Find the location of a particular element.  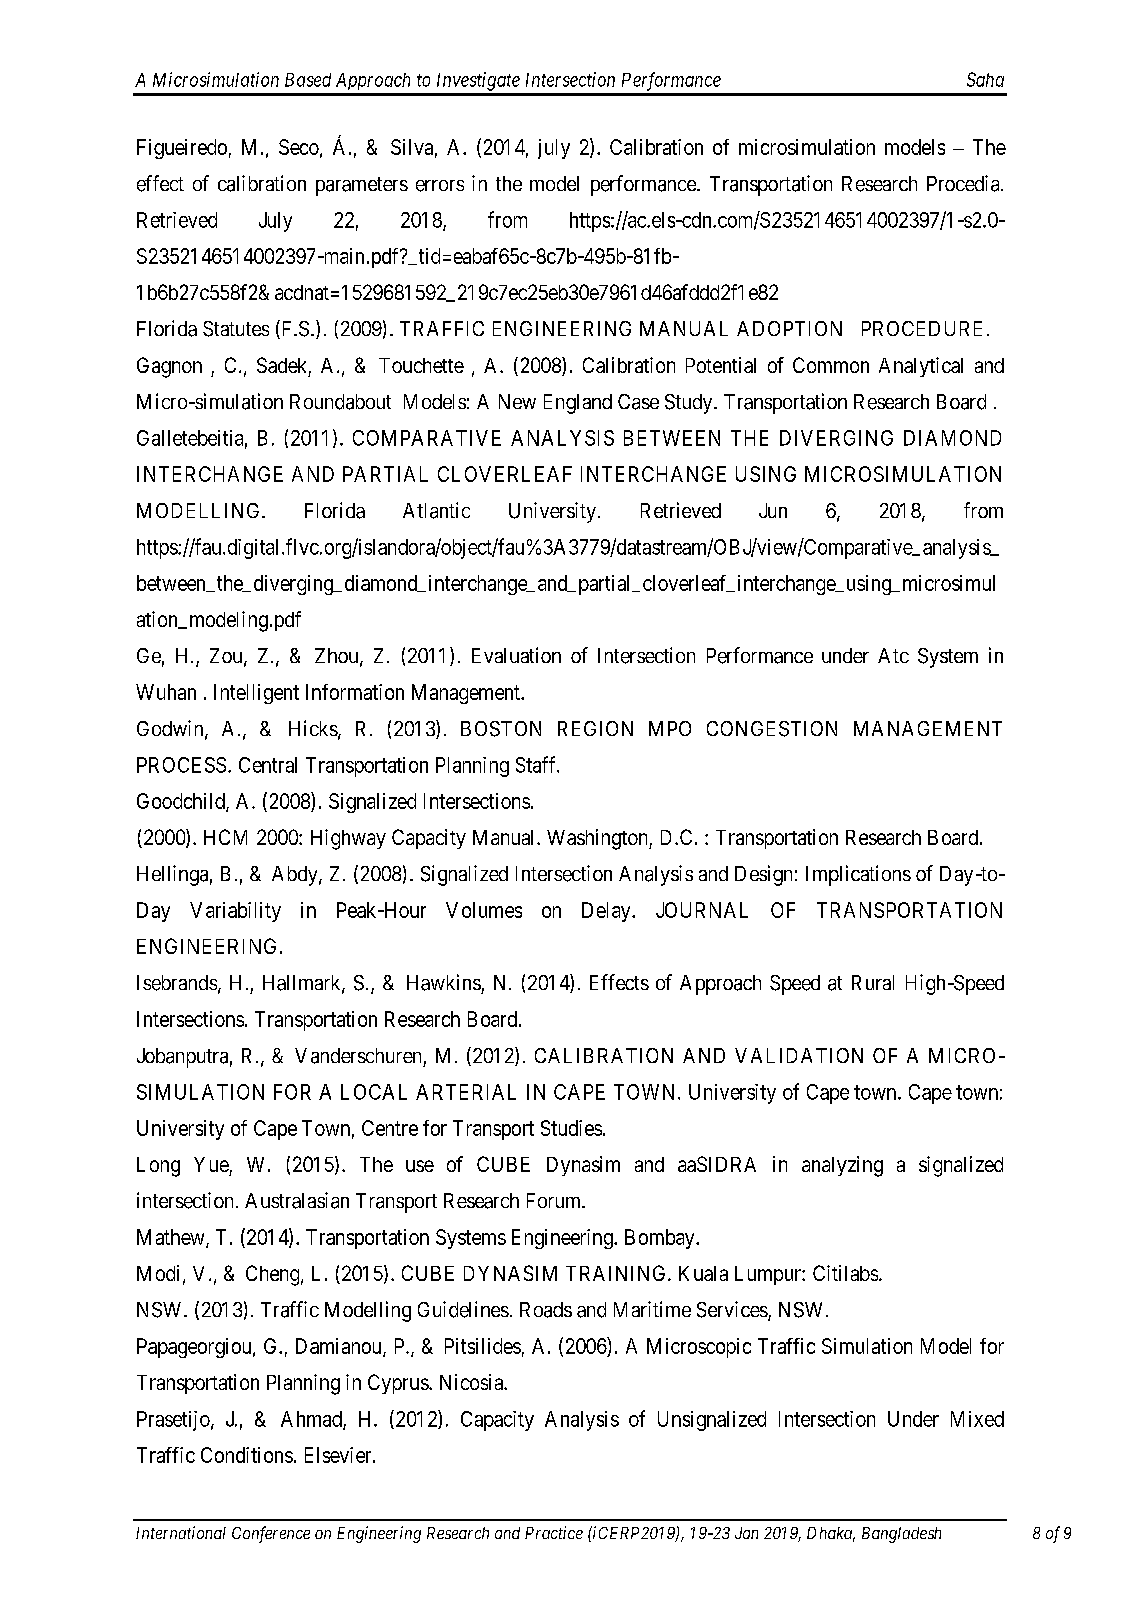

Conditions is located at coordinates (247, 1455).
